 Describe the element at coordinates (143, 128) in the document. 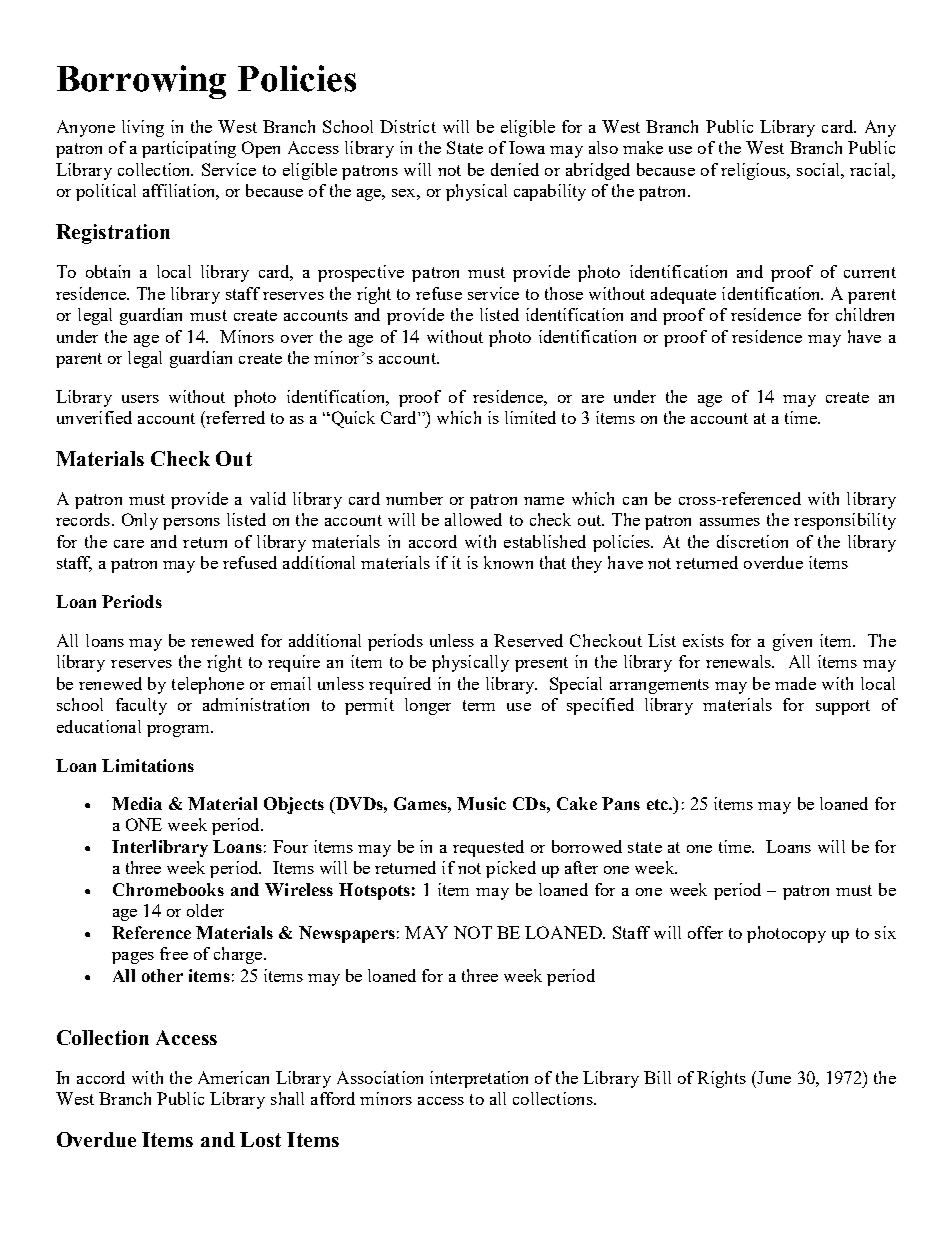

I see `living` at that location.
